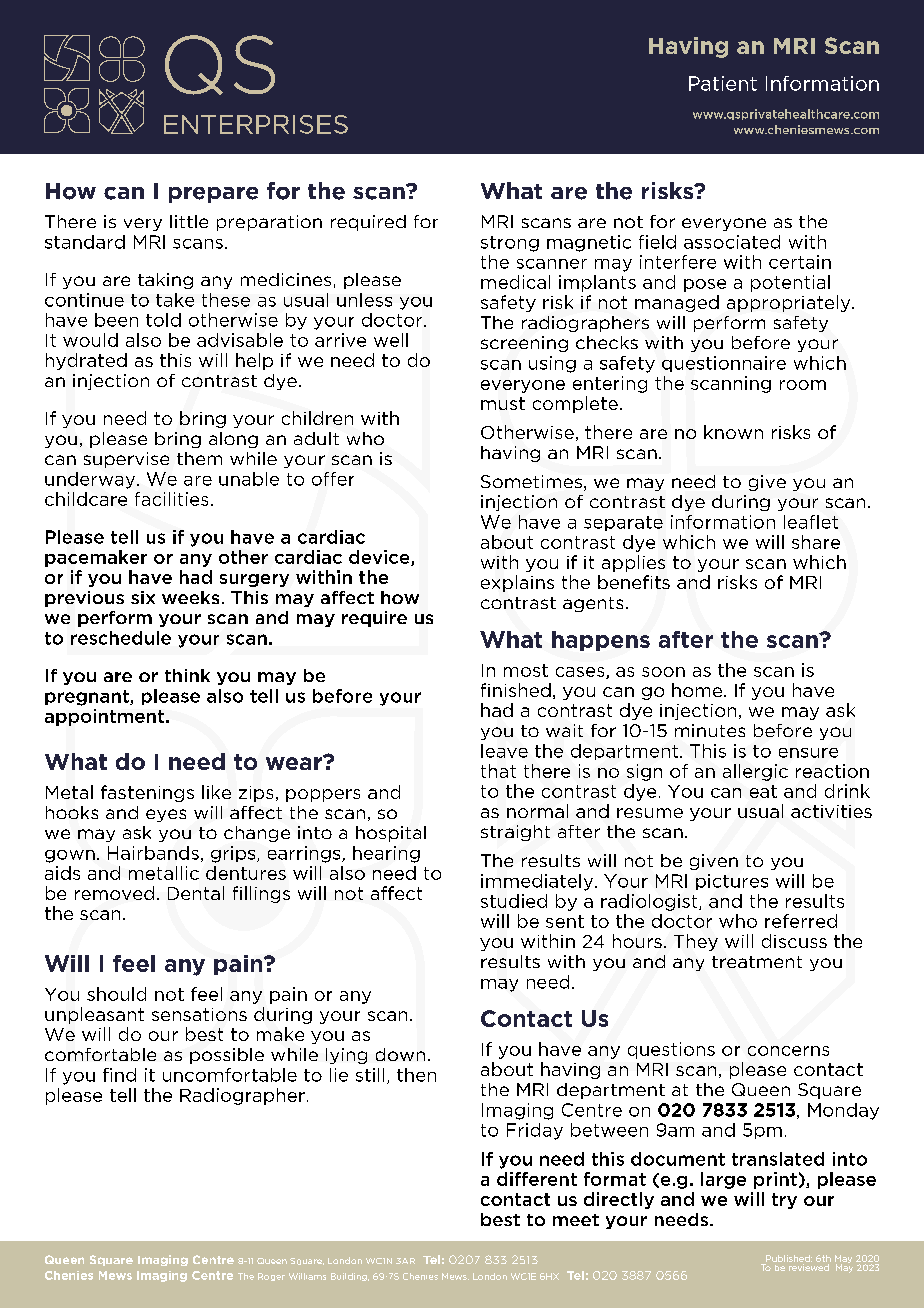  I want to click on facilities, so click(171, 499).
